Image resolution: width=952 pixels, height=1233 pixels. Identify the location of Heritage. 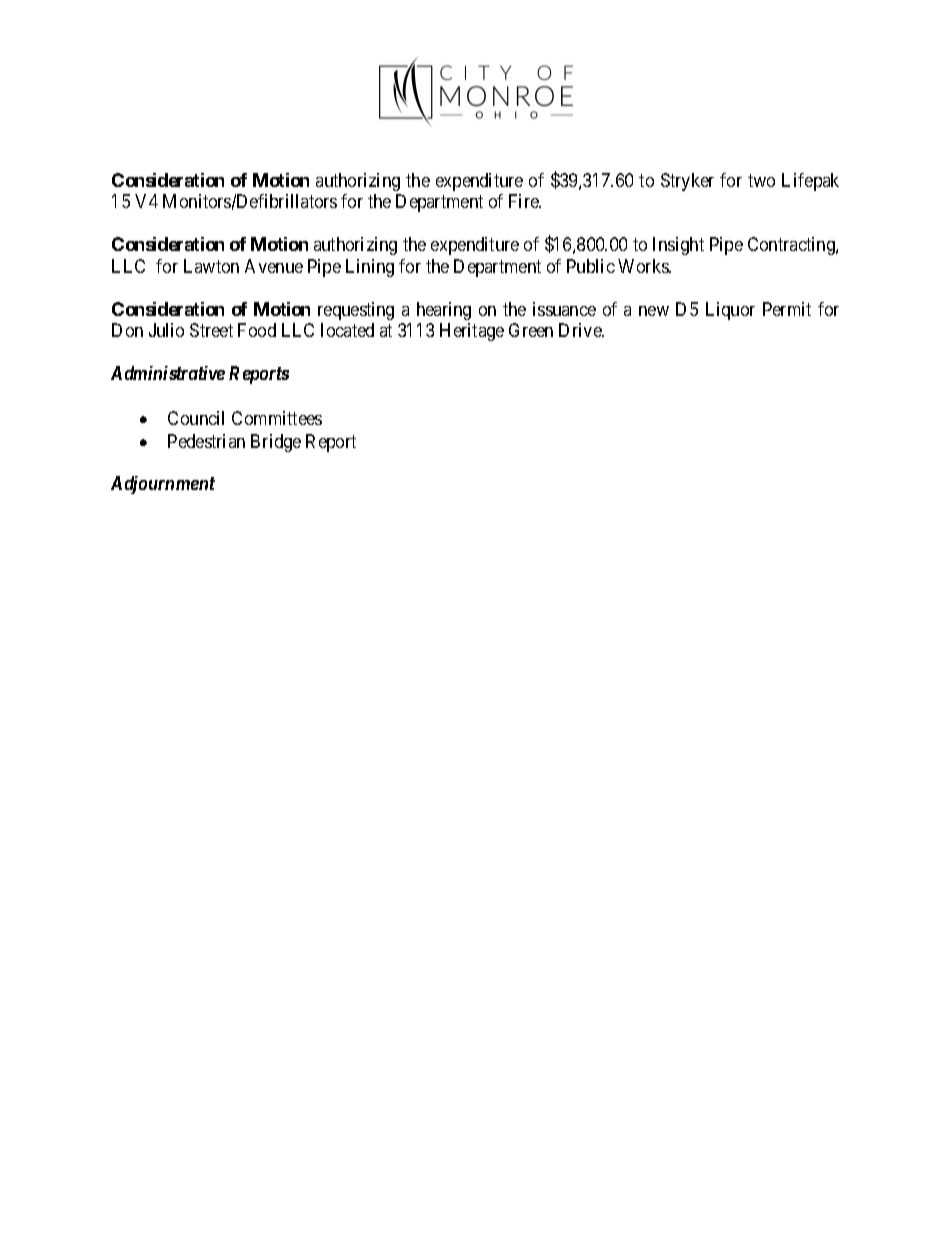
(472, 332).
